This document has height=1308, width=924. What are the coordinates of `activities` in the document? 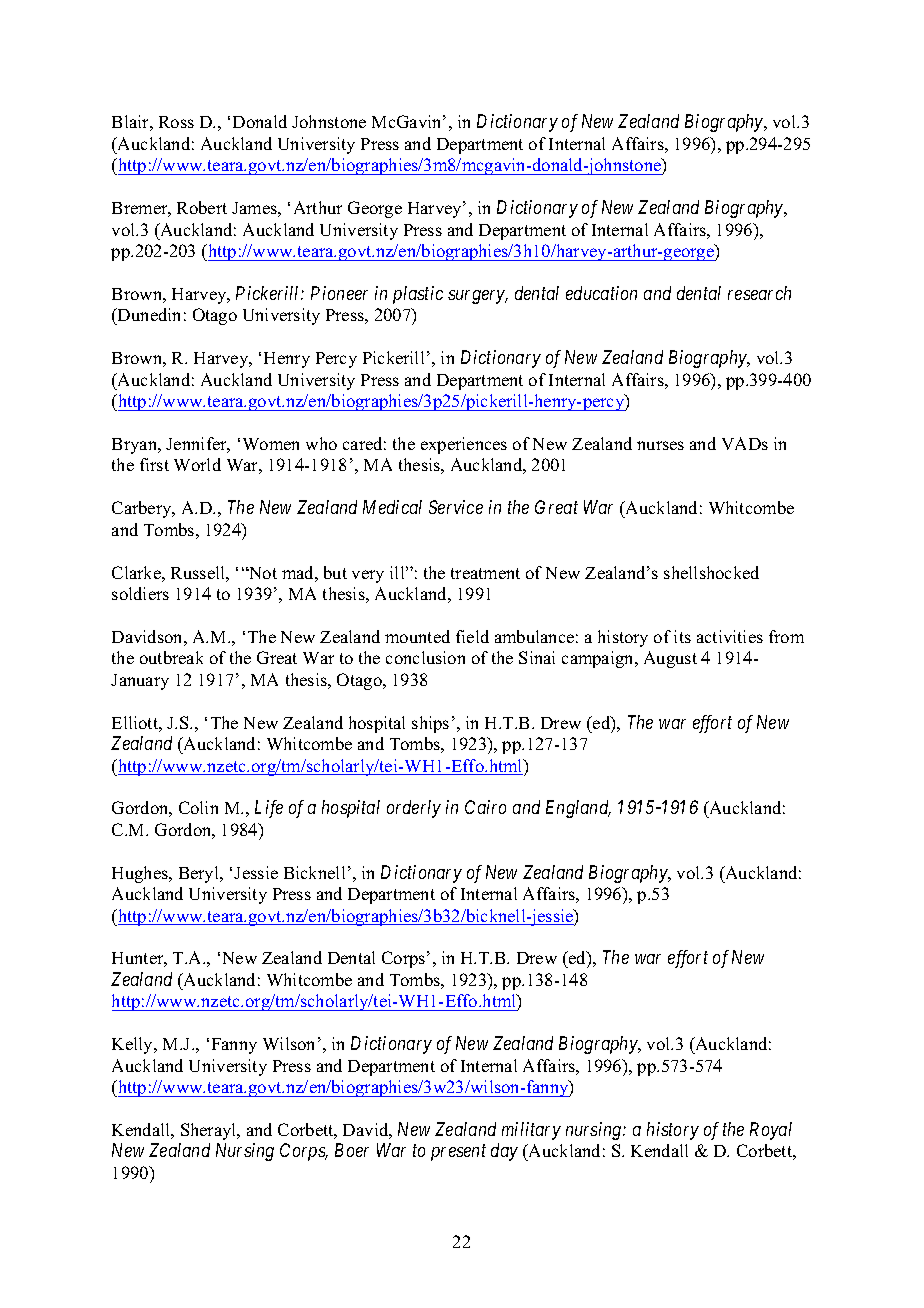 It's located at (730, 636).
